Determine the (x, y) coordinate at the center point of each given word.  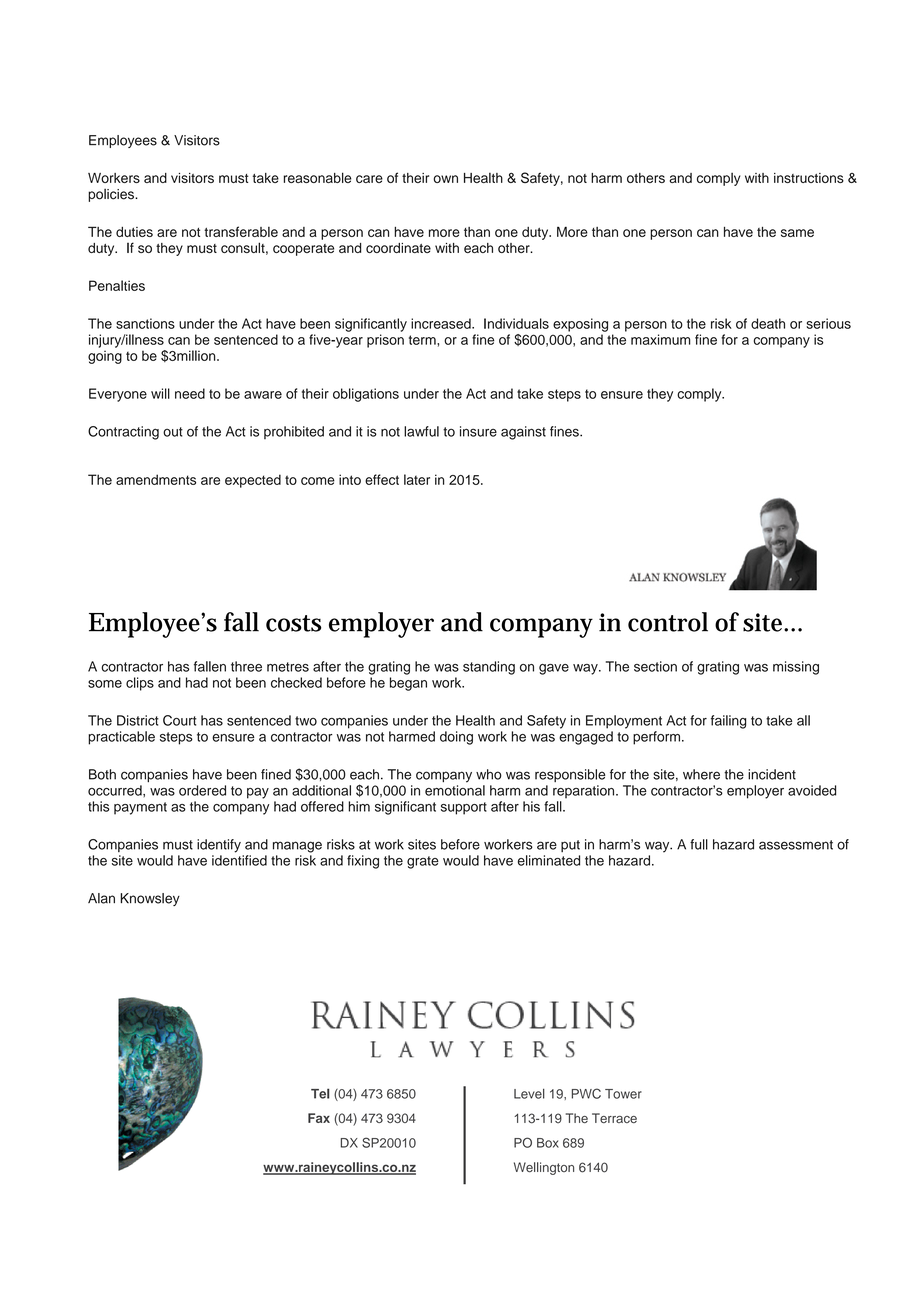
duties (134, 232)
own (445, 179)
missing (796, 668)
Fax (319, 1118)
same (797, 233)
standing (489, 668)
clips (140, 684)
